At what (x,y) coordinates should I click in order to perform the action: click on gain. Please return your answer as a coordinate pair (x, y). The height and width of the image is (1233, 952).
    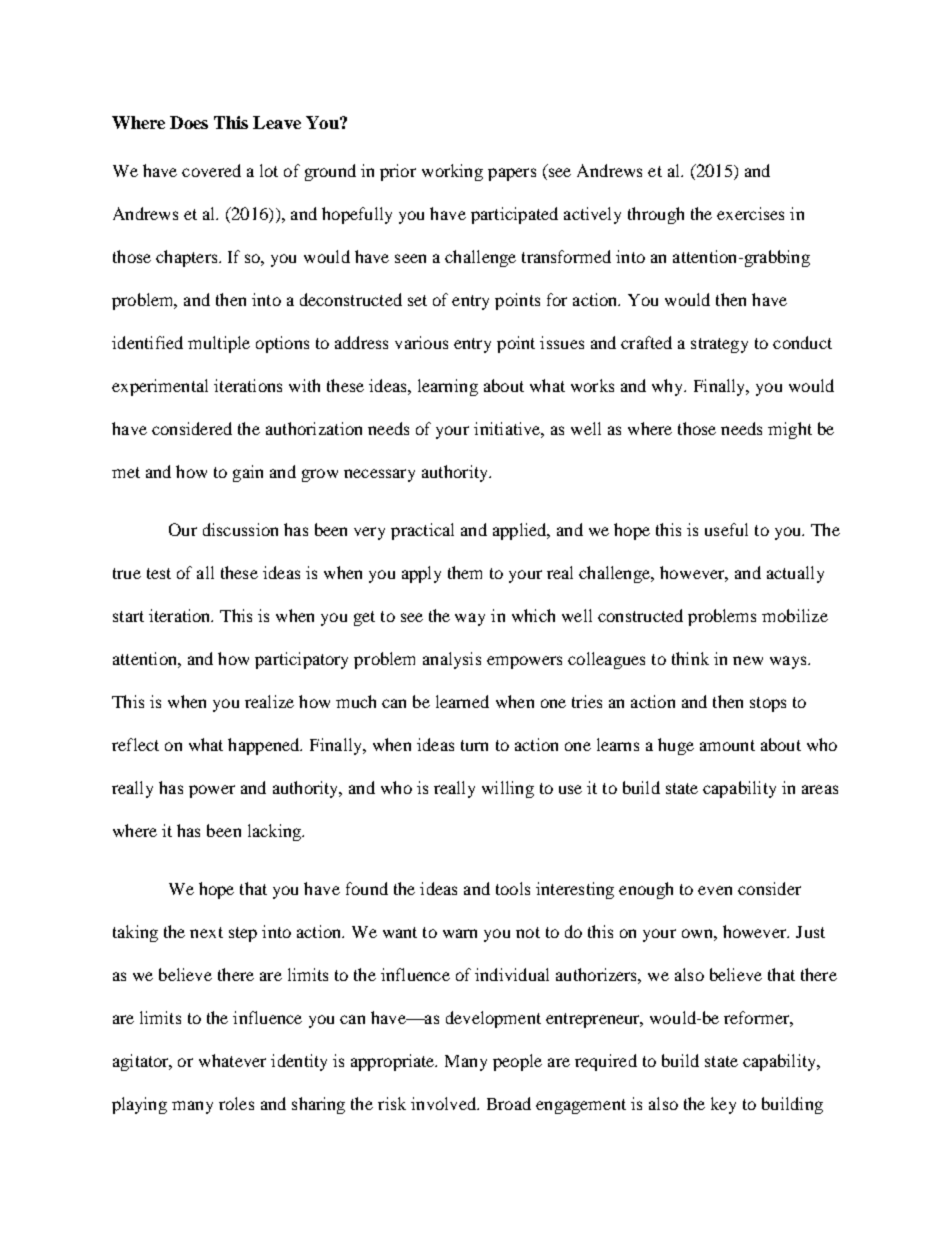
    Looking at the image, I should click on (248, 473).
